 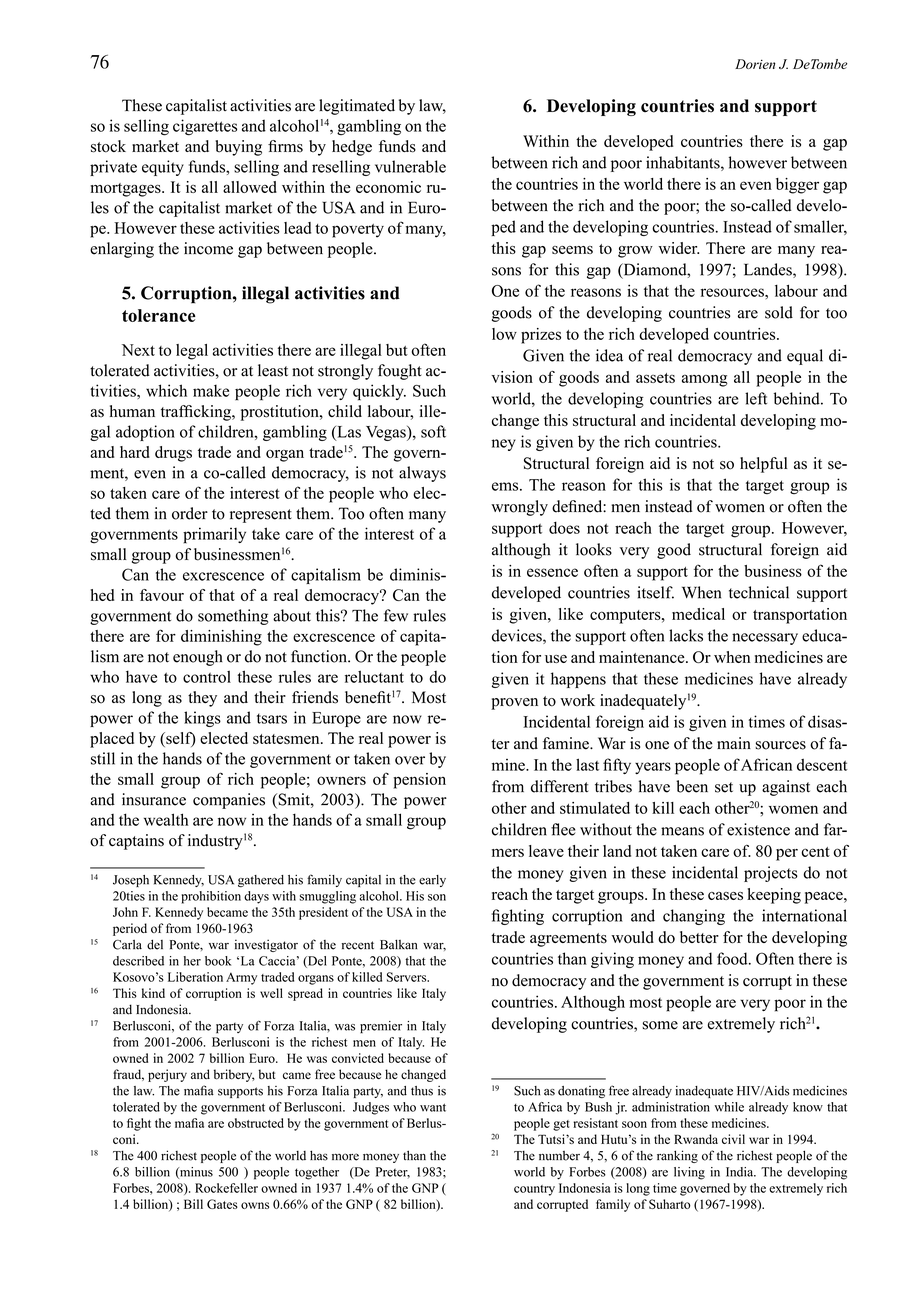 I want to click on trafficking, so click(x=197, y=413).
